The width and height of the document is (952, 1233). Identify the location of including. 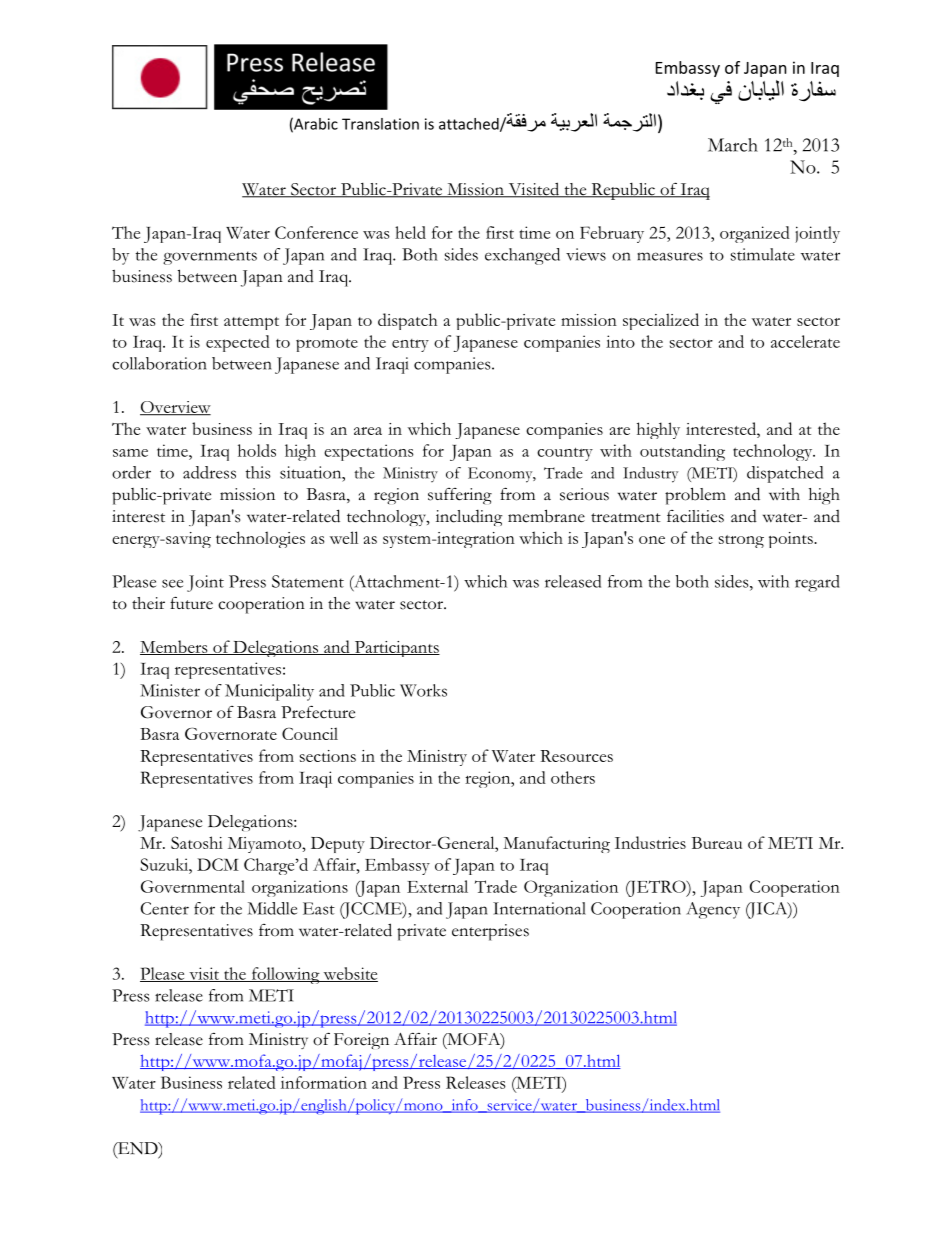
(469, 517).
